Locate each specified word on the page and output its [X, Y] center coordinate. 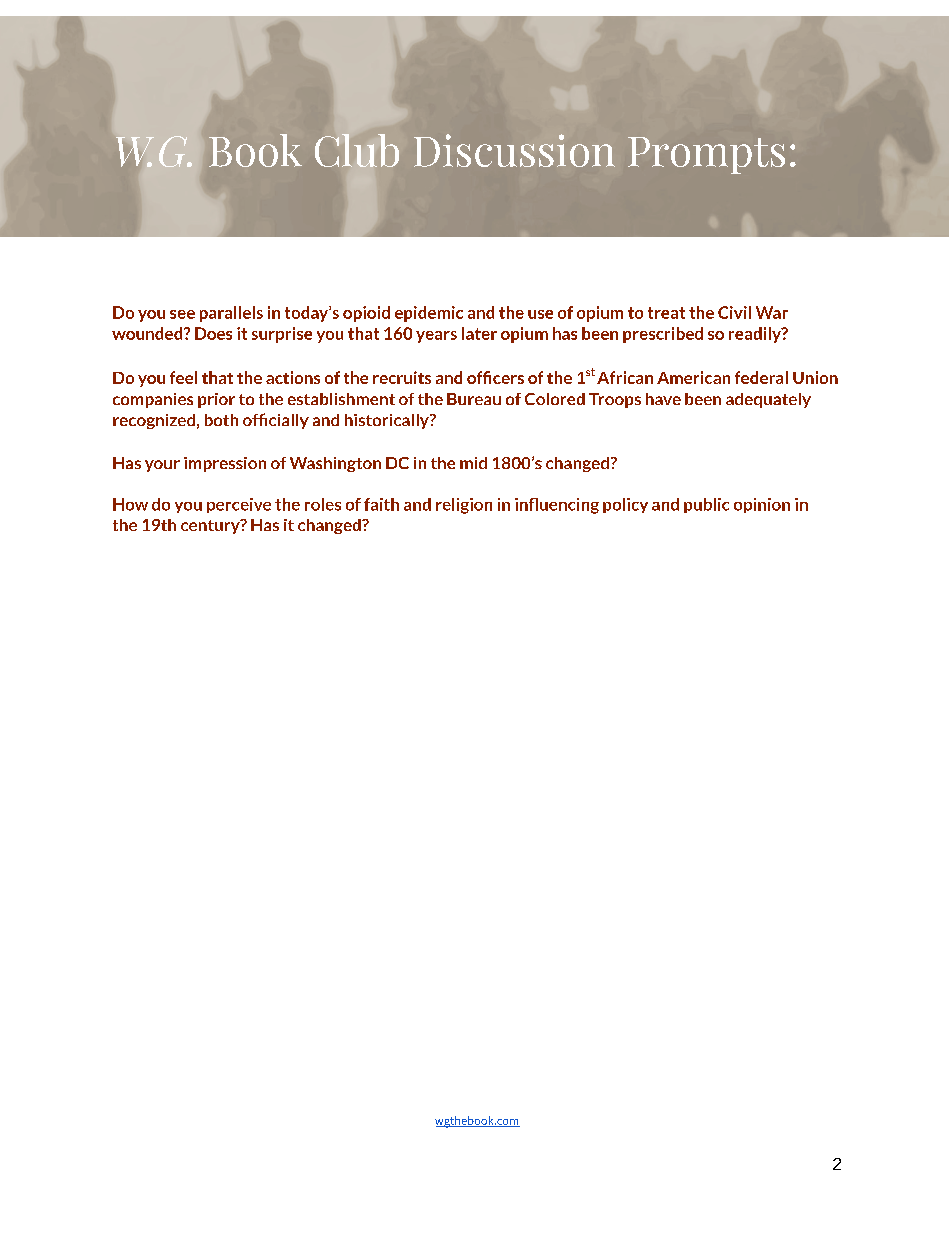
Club [357, 150]
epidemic [429, 314]
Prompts [706, 155]
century [211, 526]
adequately [768, 400]
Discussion [514, 150]
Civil [734, 312]
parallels [231, 314]
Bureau [474, 399]
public [706, 505]
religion [464, 506]
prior [216, 400]
